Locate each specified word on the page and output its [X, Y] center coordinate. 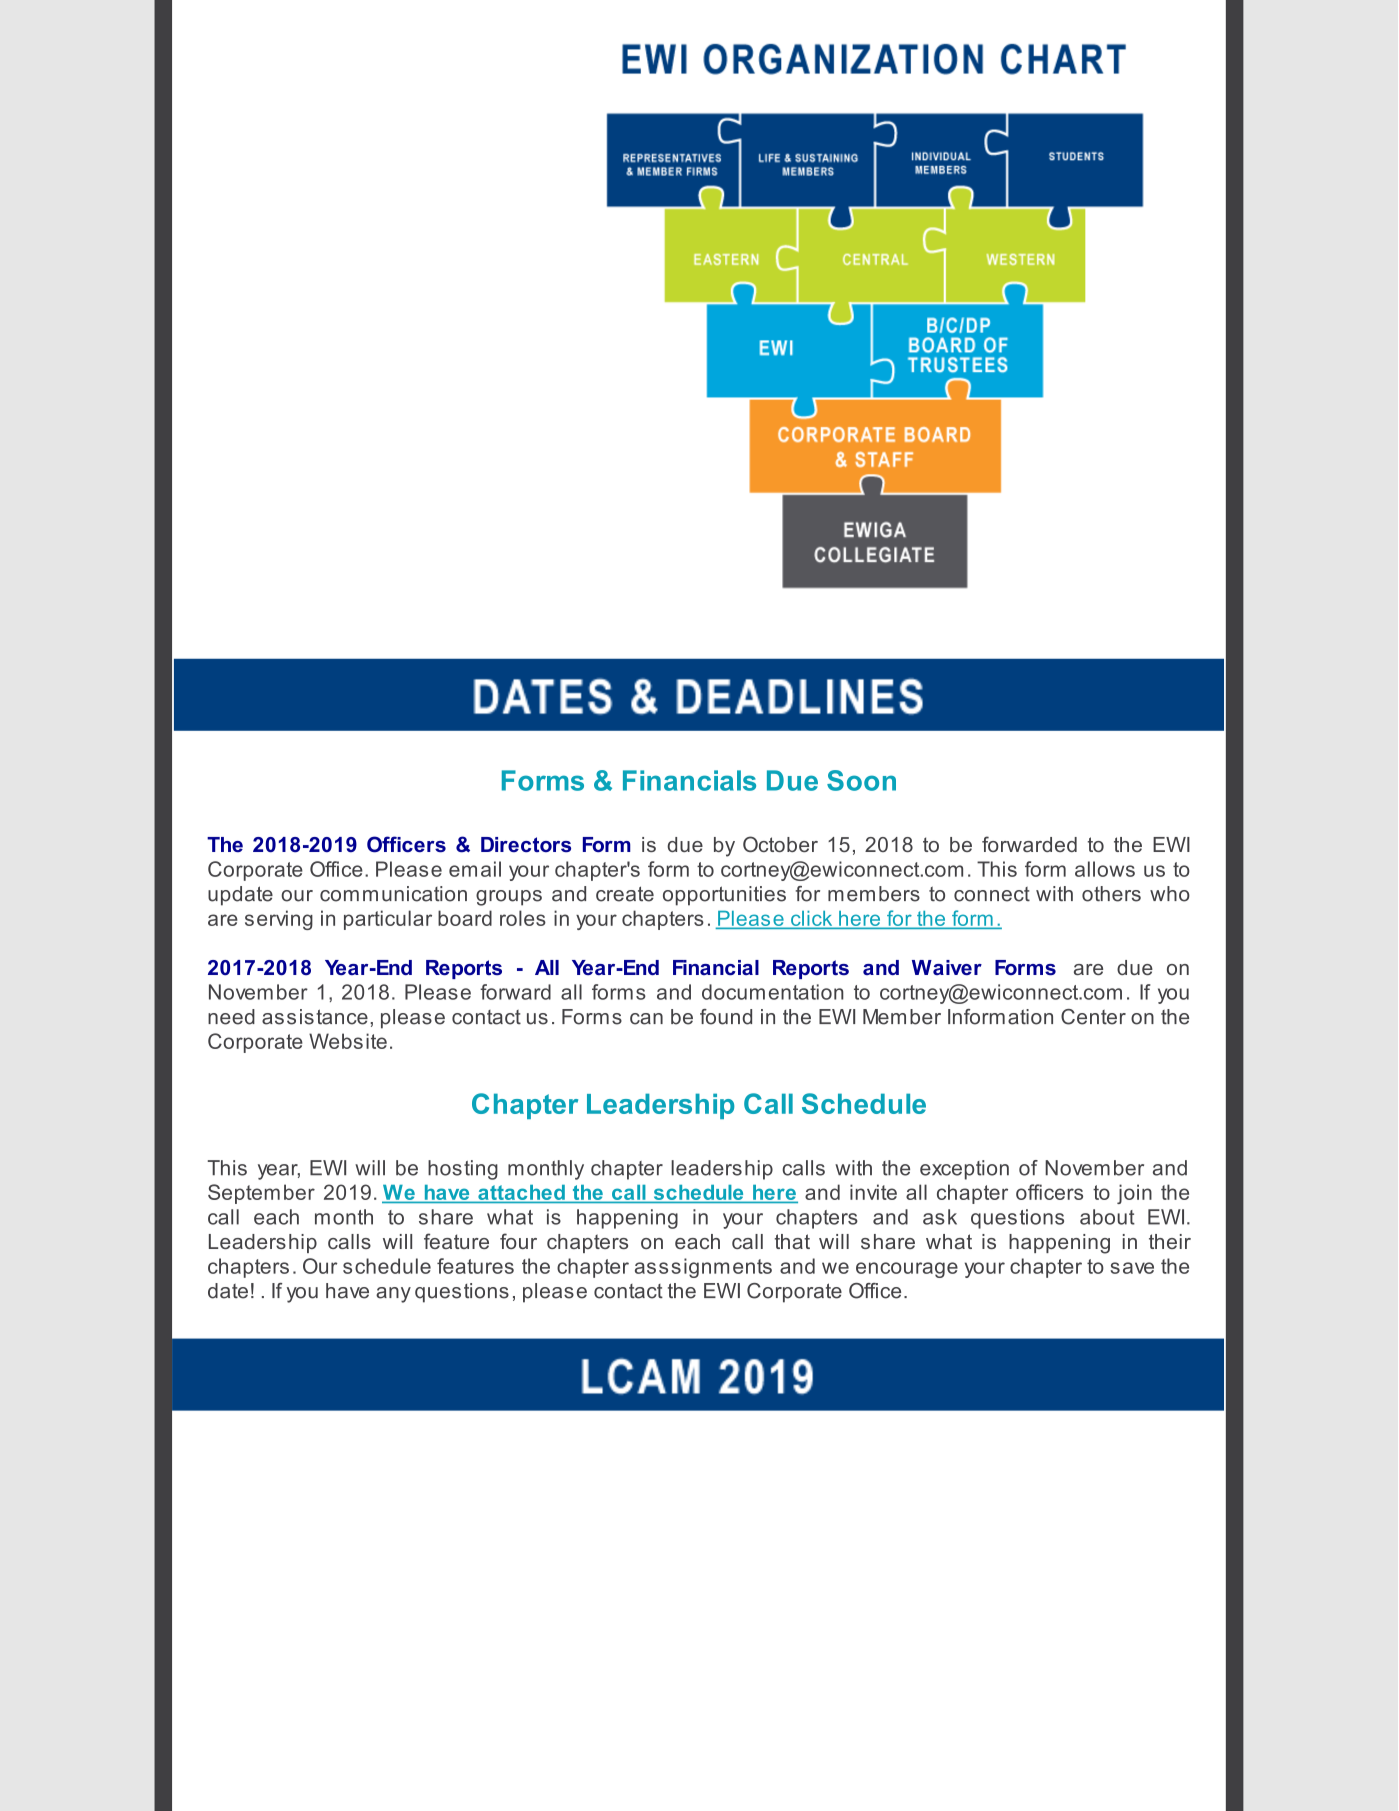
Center [1093, 1017]
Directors [526, 844]
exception [964, 1170]
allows [1105, 869]
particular [388, 920]
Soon [861, 780]
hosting [463, 1170]
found [726, 1017]
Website [348, 1041]
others [1111, 894]
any [393, 1295]
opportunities [724, 896]
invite [873, 1192]
